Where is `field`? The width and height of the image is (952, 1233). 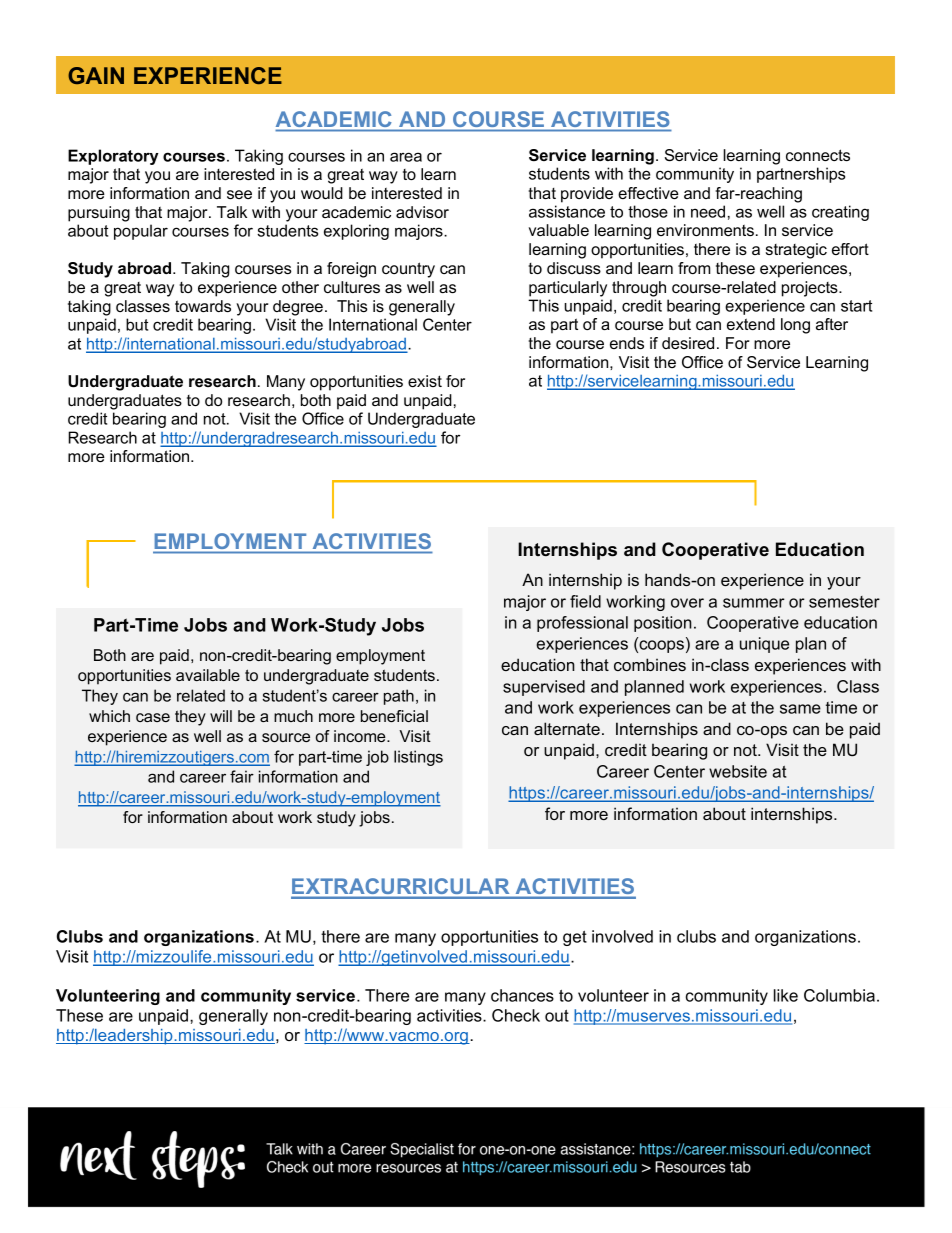 field is located at coordinates (585, 601).
